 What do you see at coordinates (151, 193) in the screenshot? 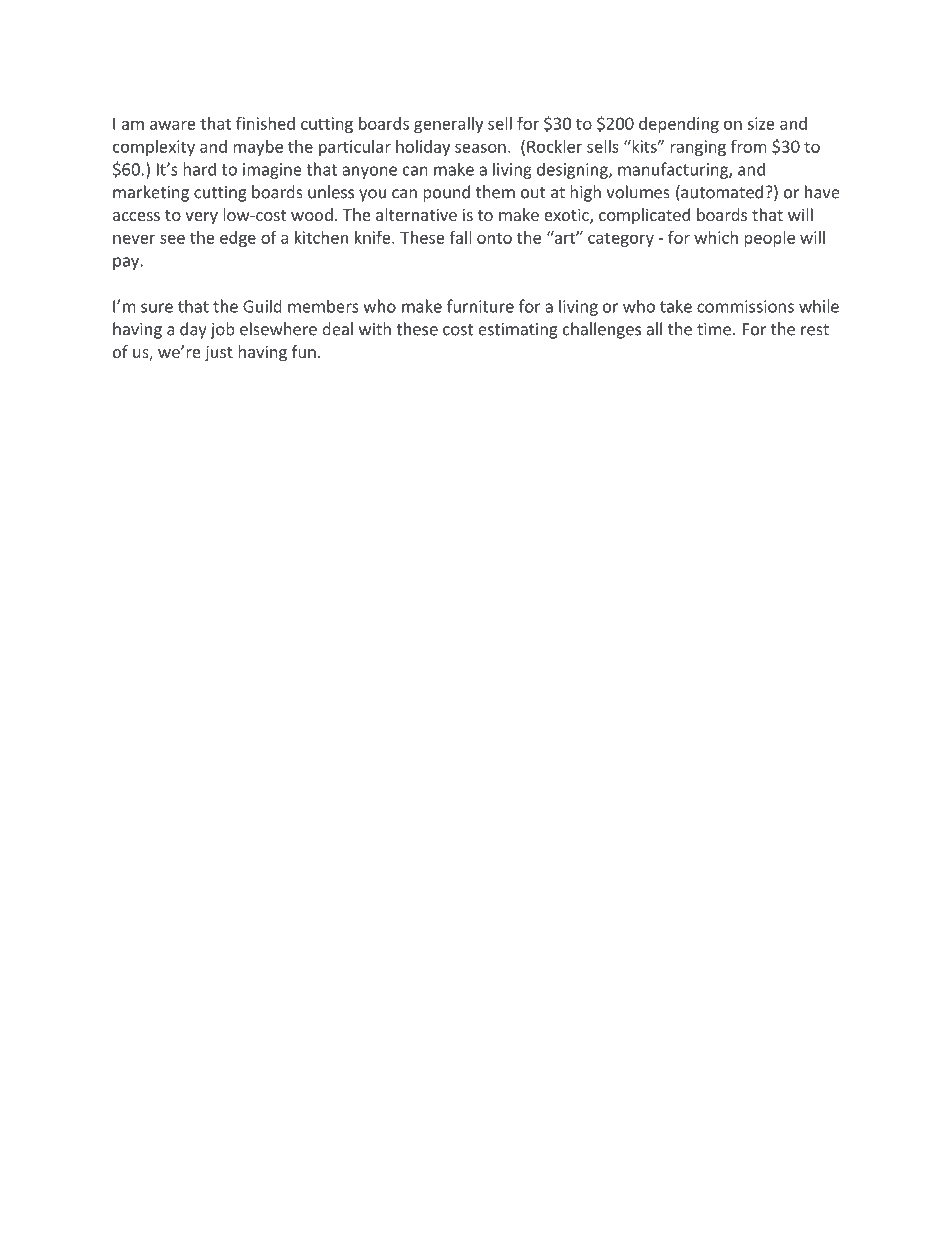
I see `marketing` at bounding box center [151, 193].
